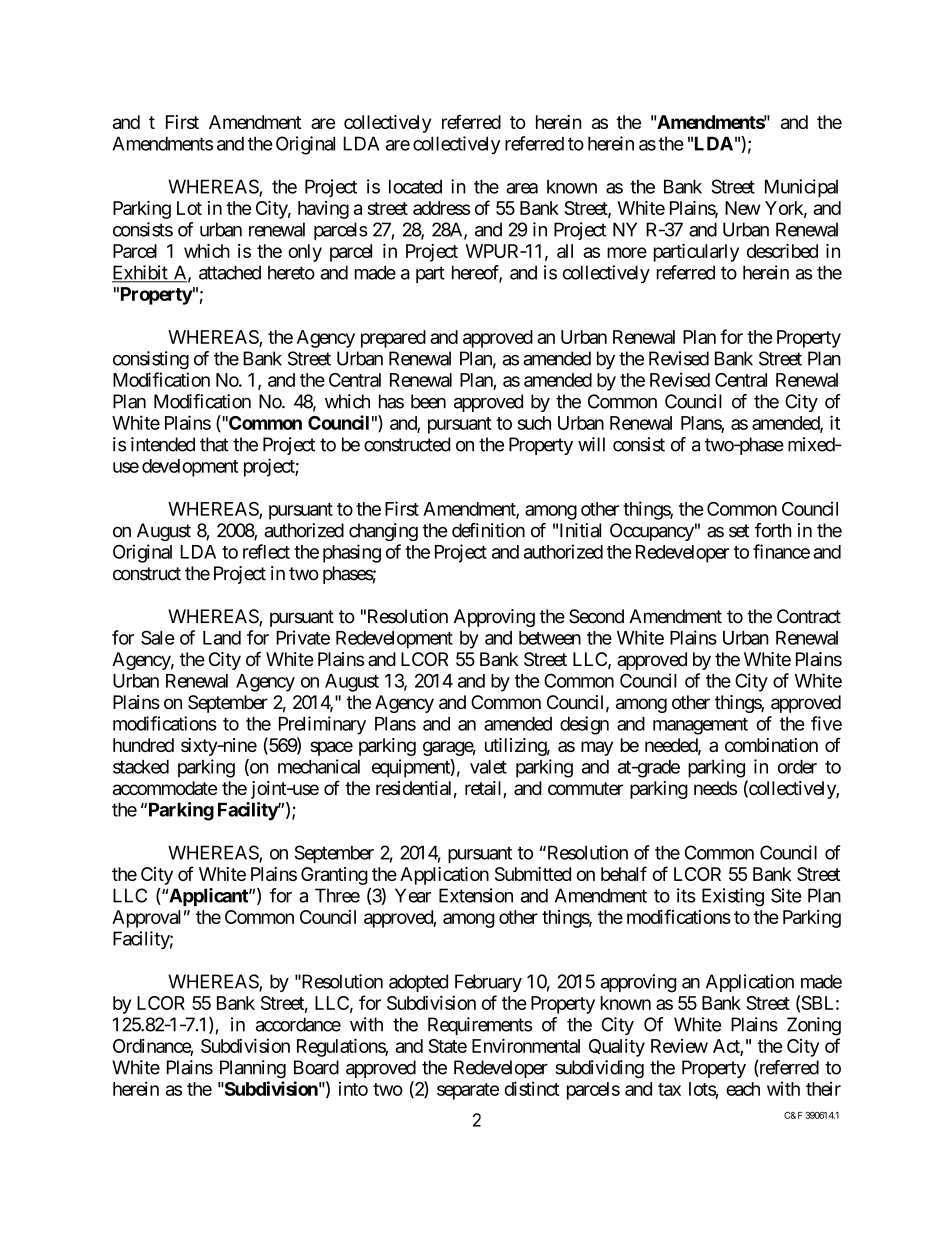  I want to click on described, so click(782, 251).
